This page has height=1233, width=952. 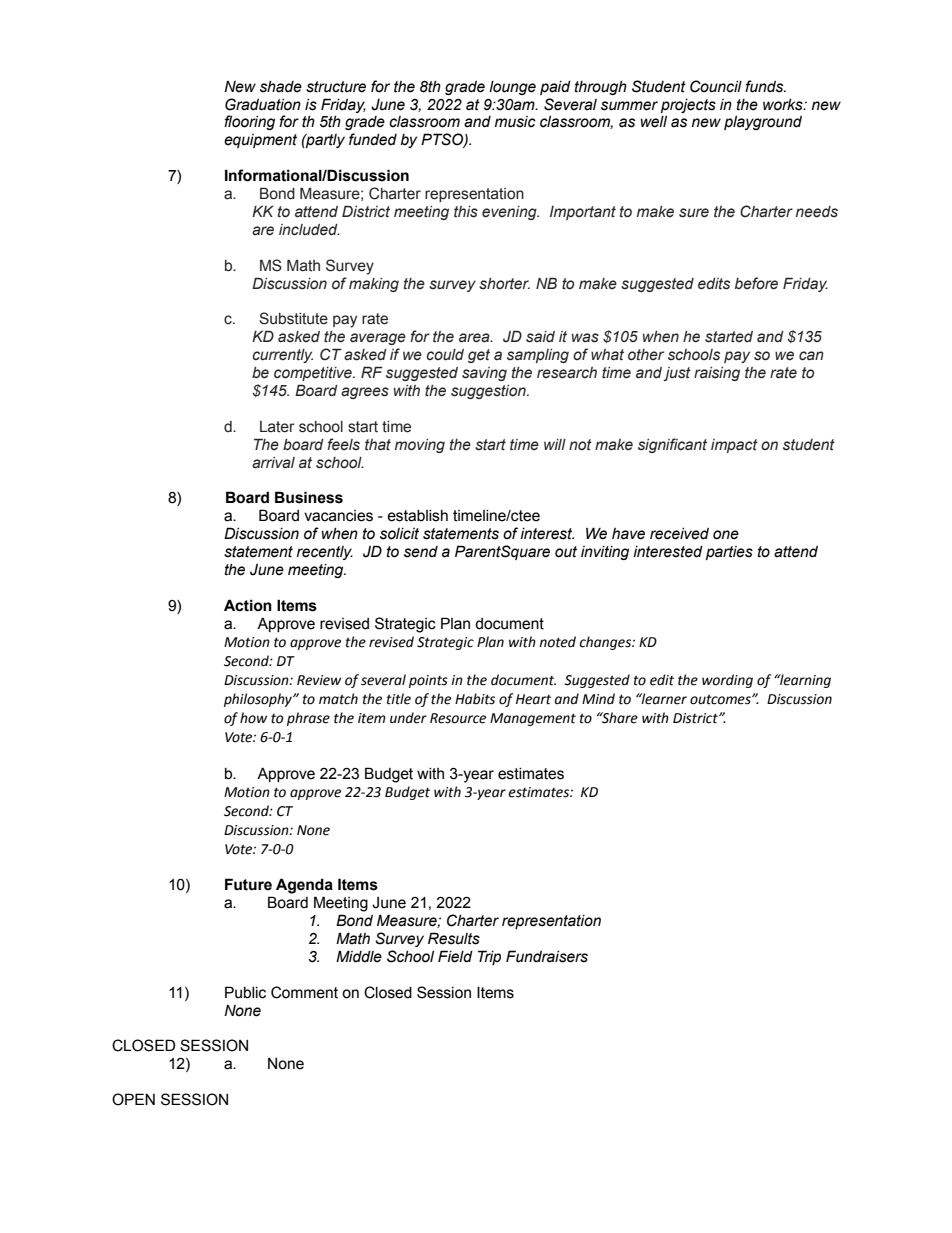 I want to click on playground, so click(x=763, y=123).
